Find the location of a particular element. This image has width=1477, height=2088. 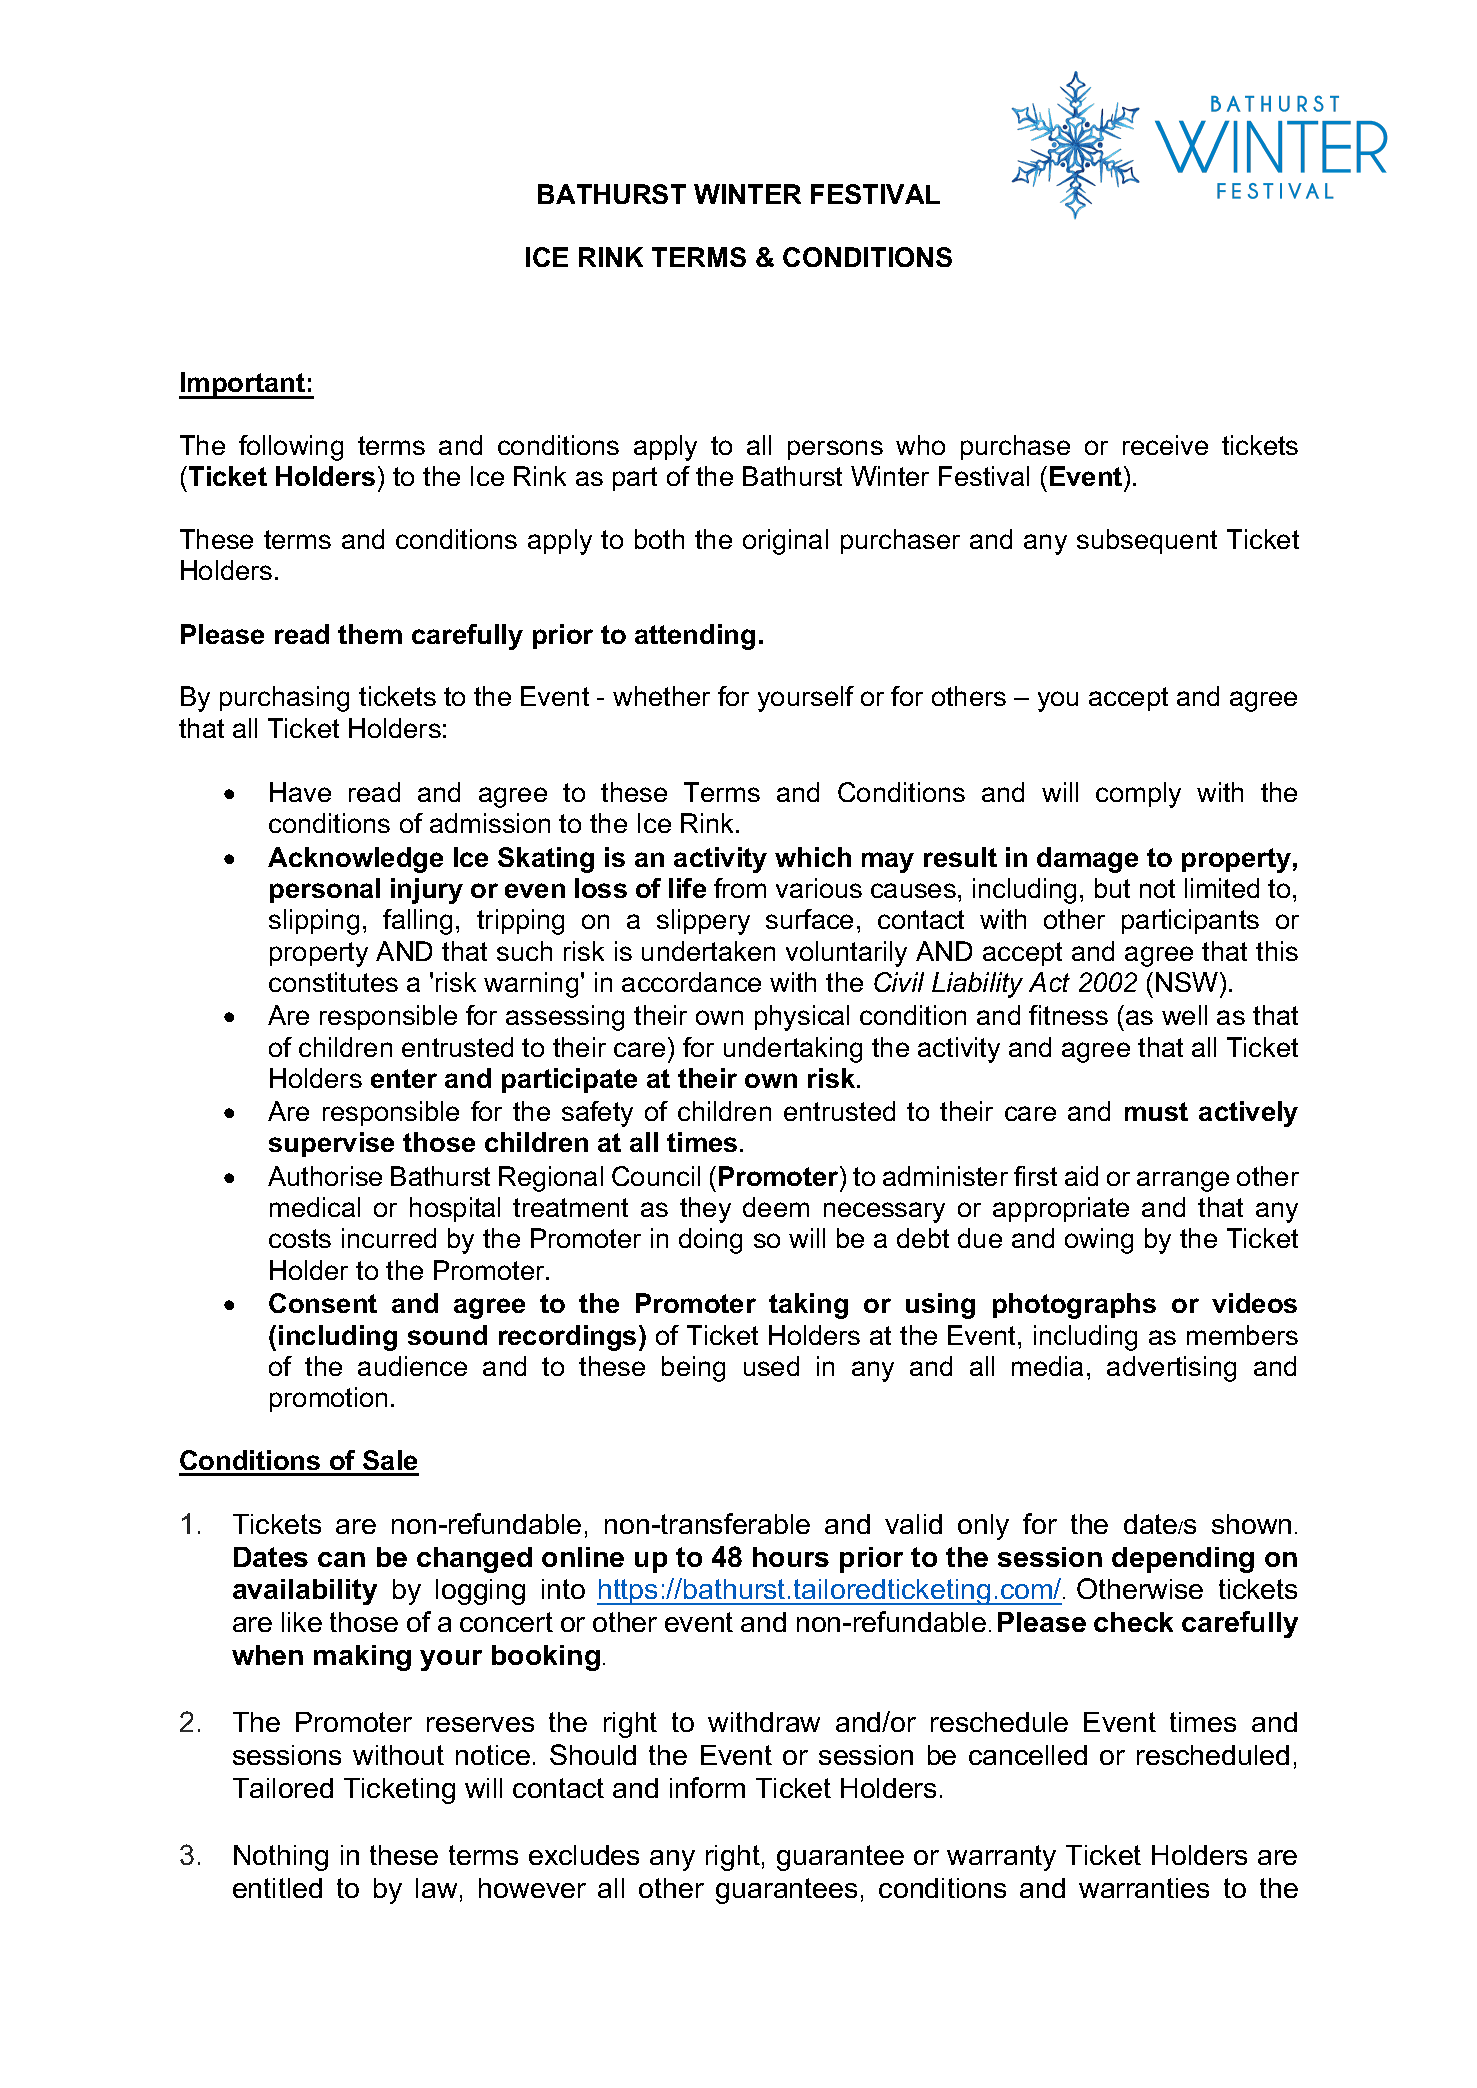

persons is located at coordinates (835, 450).
